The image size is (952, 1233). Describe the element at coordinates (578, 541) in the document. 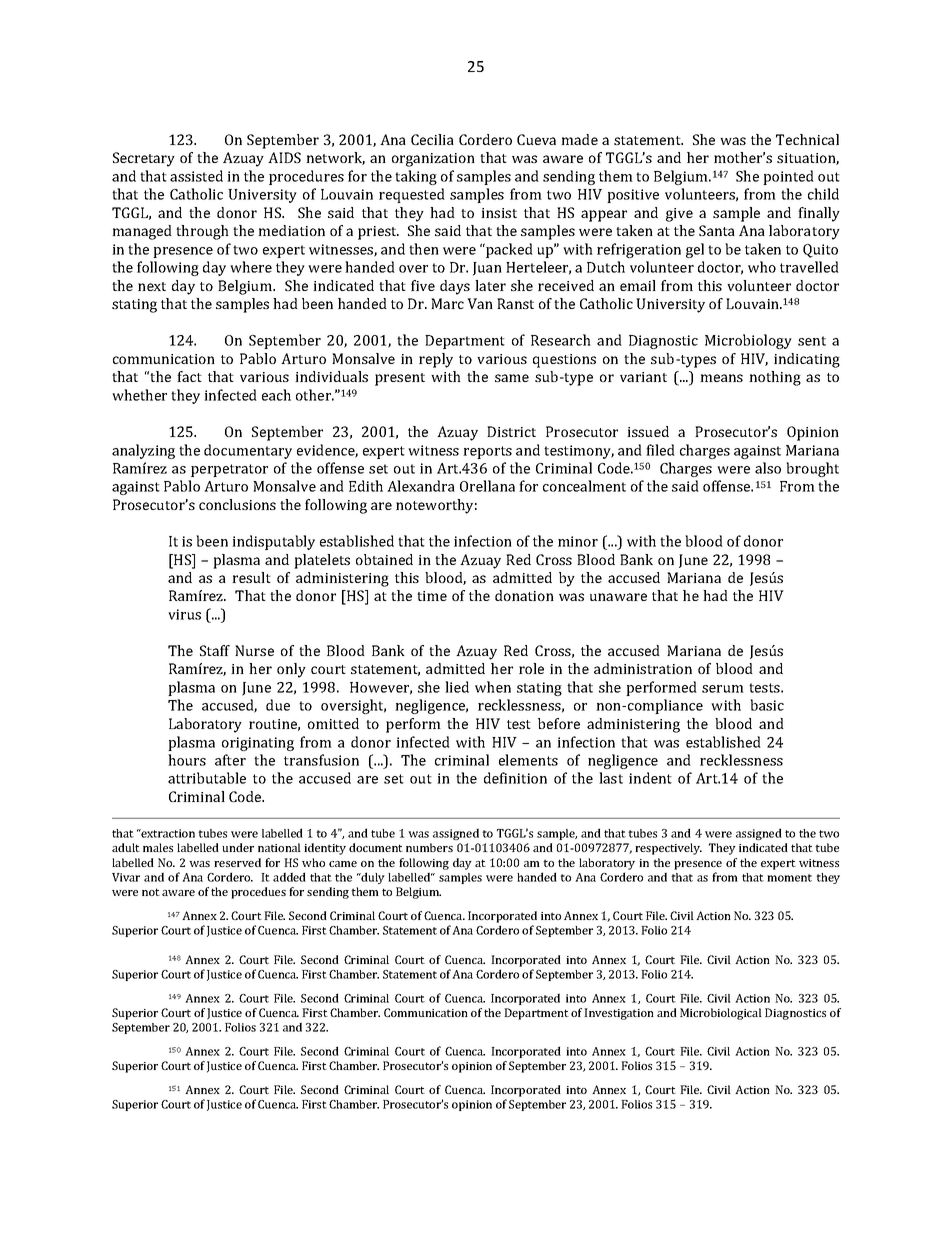

I see `minor` at that location.
